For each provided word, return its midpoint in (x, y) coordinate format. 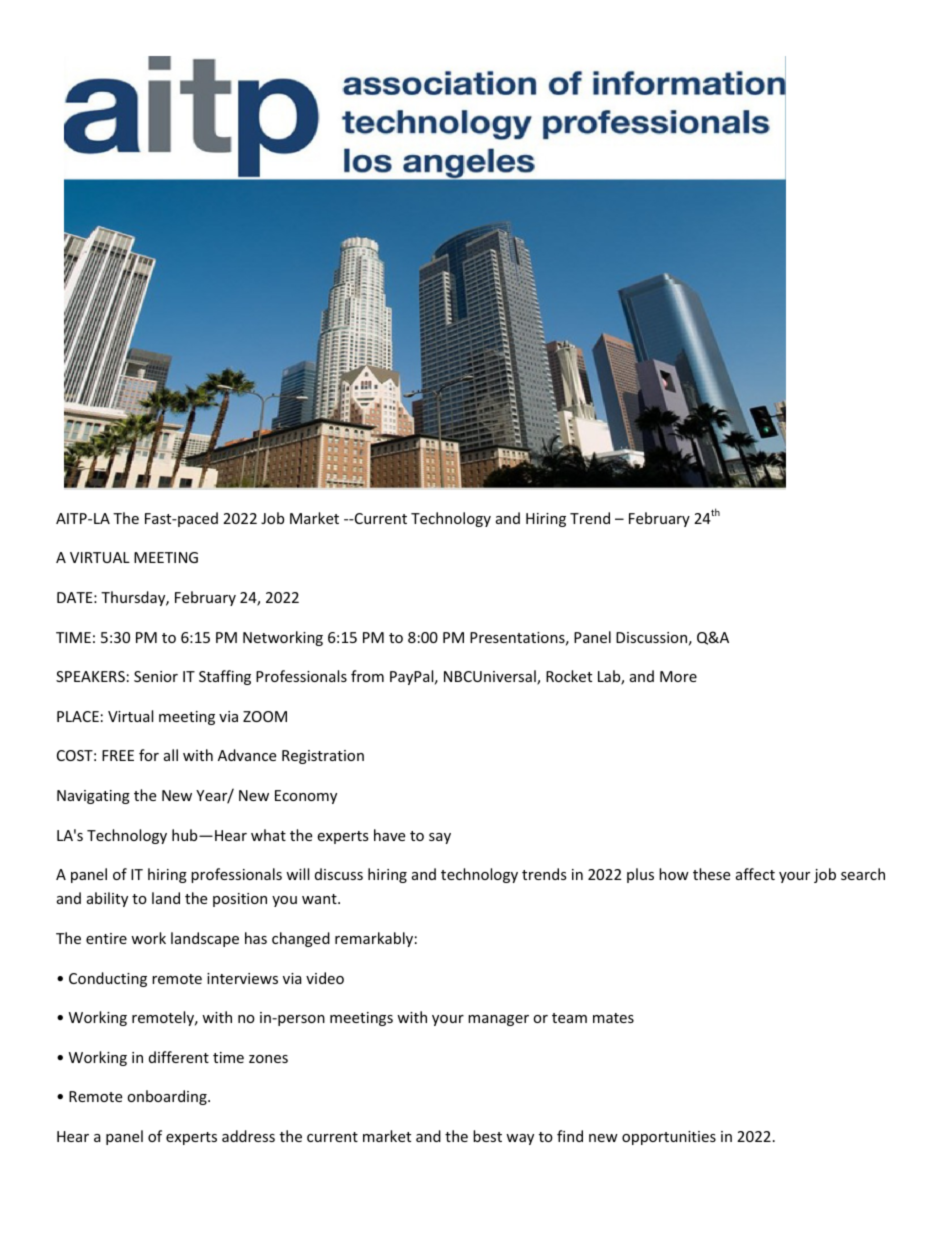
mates (613, 1018)
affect (755, 874)
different (179, 1057)
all (171, 755)
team (569, 1018)
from (367, 676)
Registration (323, 757)
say (440, 838)
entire (106, 938)
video (325, 978)
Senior (156, 676)
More (678, 676)
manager (498, 1020)
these (711, 874)
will (297, 874)
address (248, 1136)
